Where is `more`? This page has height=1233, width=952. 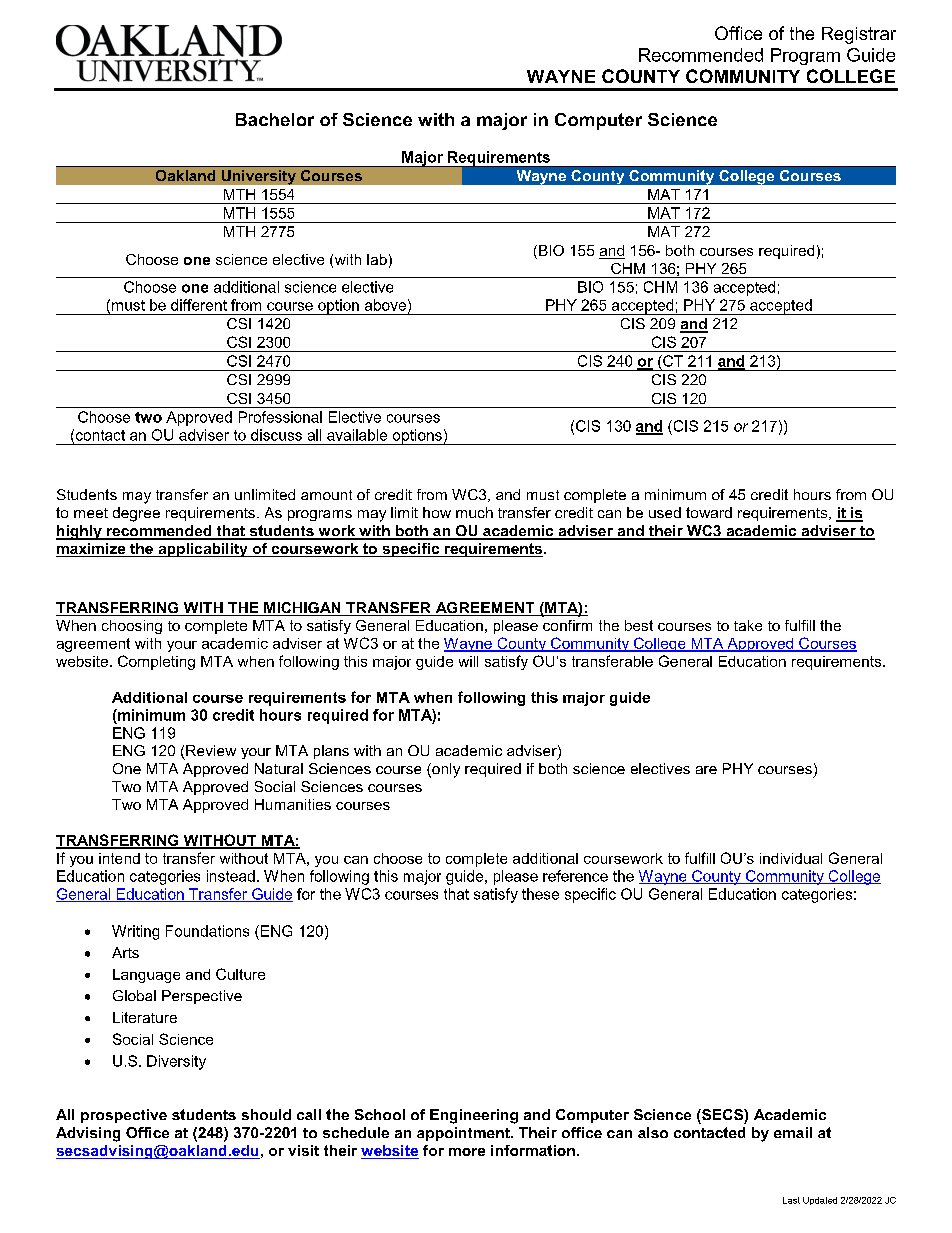
more is located at coordinates (467, 1152).
